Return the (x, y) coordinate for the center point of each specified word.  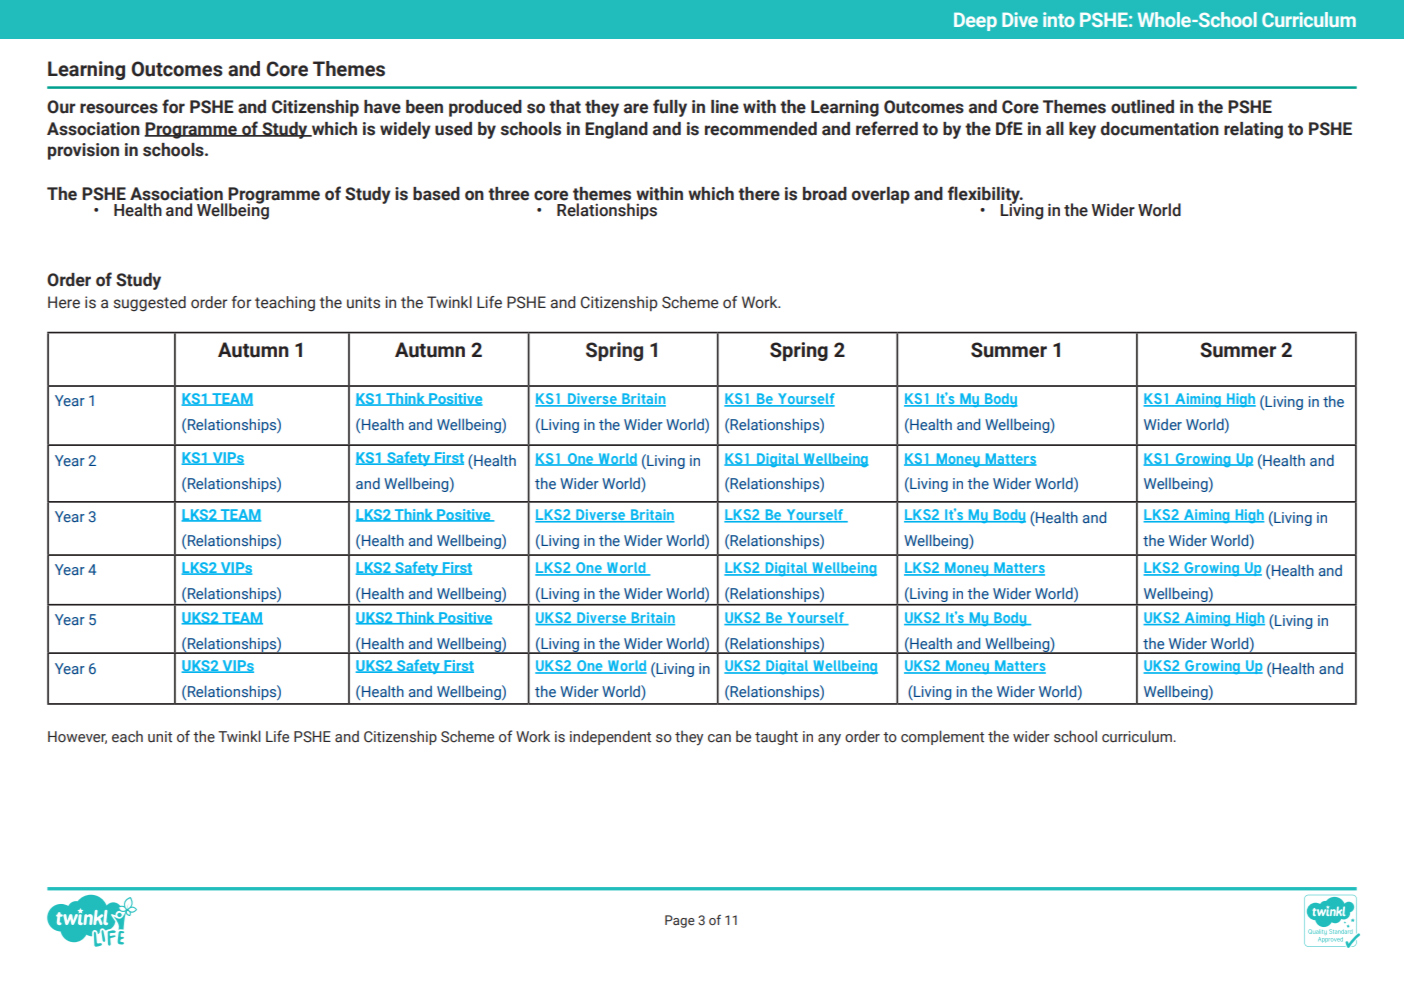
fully (670, 108)
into (1059, 19)
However (77, 737)
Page (680, 921)
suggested (150, 303)
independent (610, 737)
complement (942, 737)
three (508, 194)
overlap (881, 195)
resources (119, 108)
